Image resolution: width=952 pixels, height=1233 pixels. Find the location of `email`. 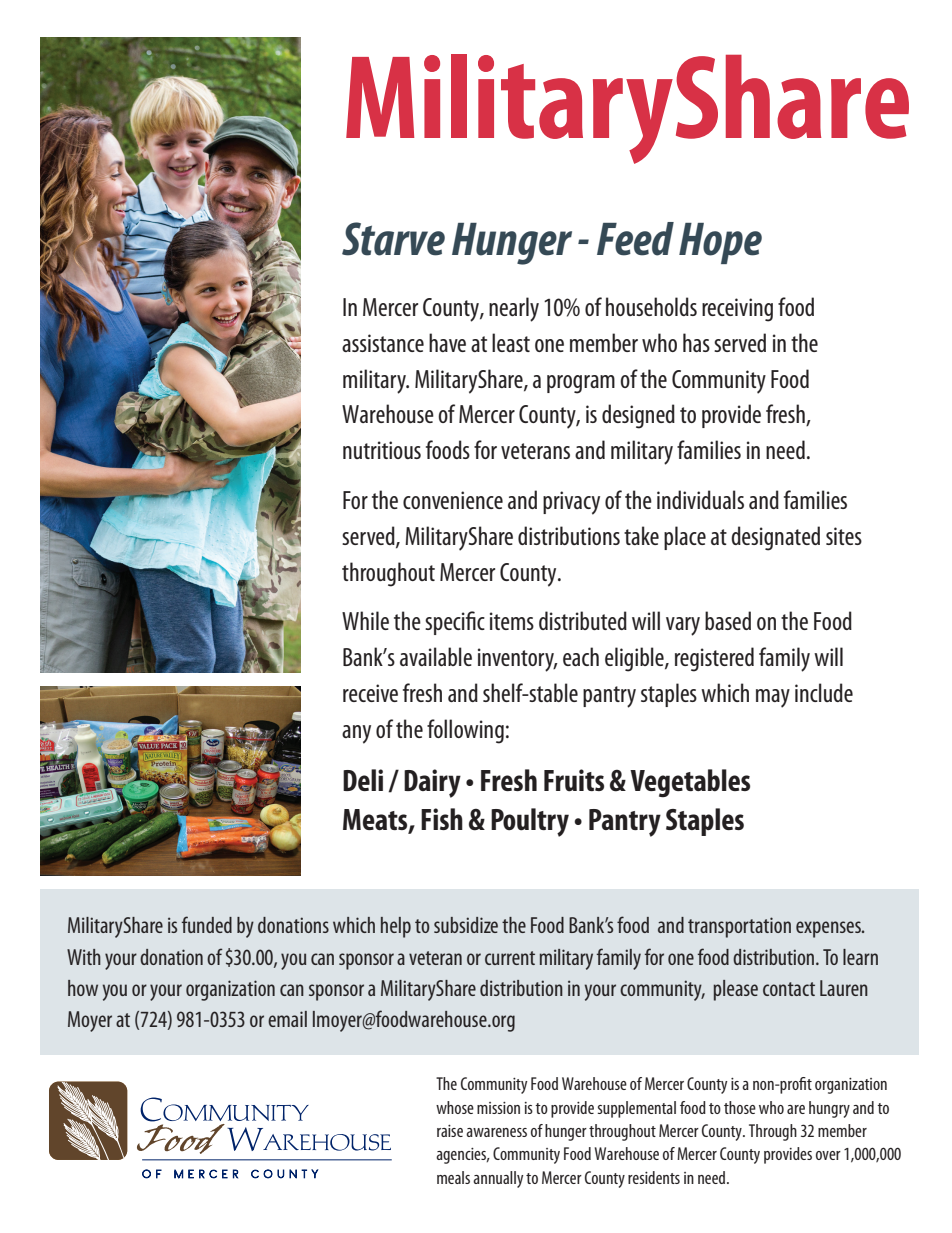

email is located at coordinates (287, 1019).
